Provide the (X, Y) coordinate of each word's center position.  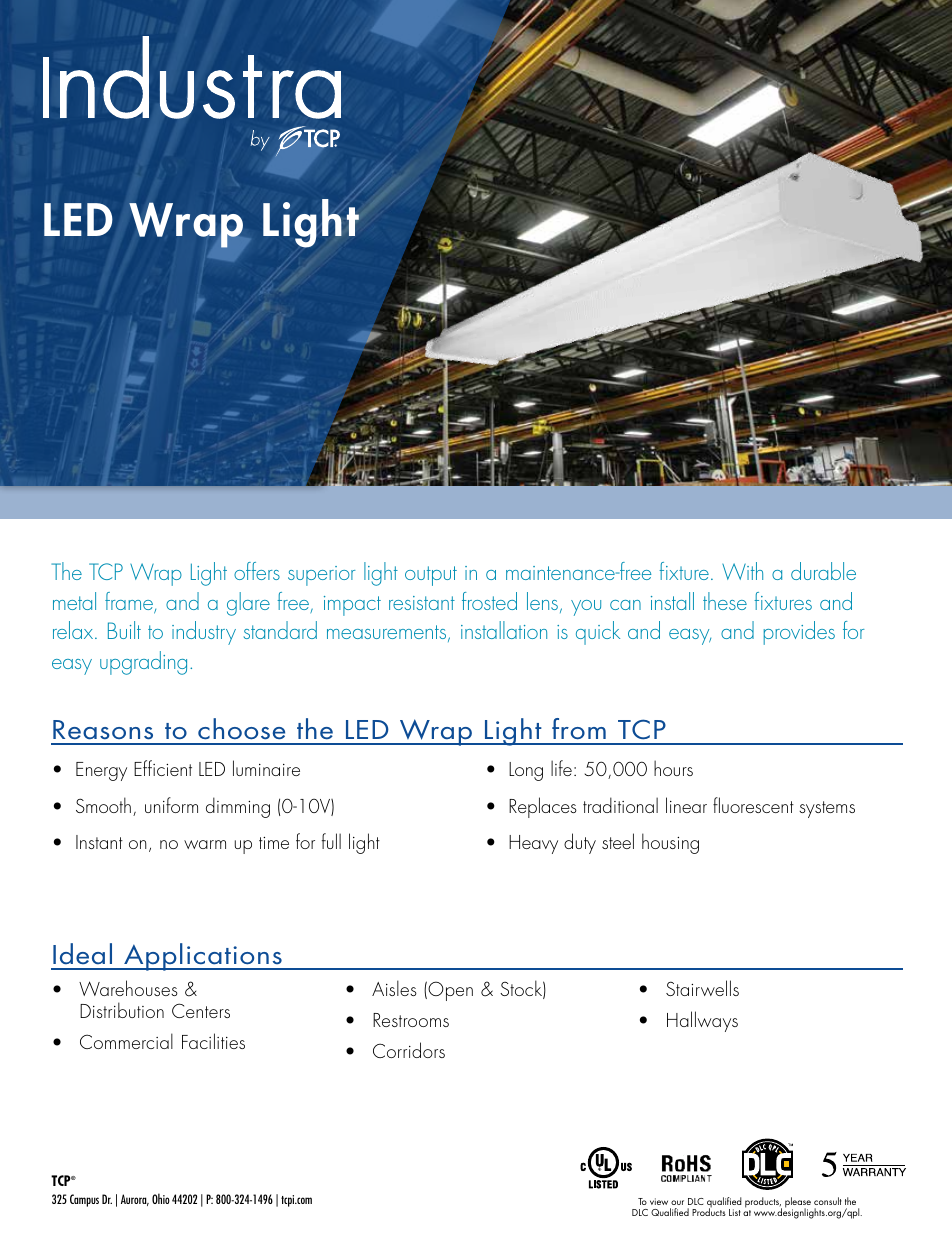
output (431, 576)
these (725, 601)
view (660, 1203)
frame (130, 602)
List (735, 1212)
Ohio (161, 1198)
